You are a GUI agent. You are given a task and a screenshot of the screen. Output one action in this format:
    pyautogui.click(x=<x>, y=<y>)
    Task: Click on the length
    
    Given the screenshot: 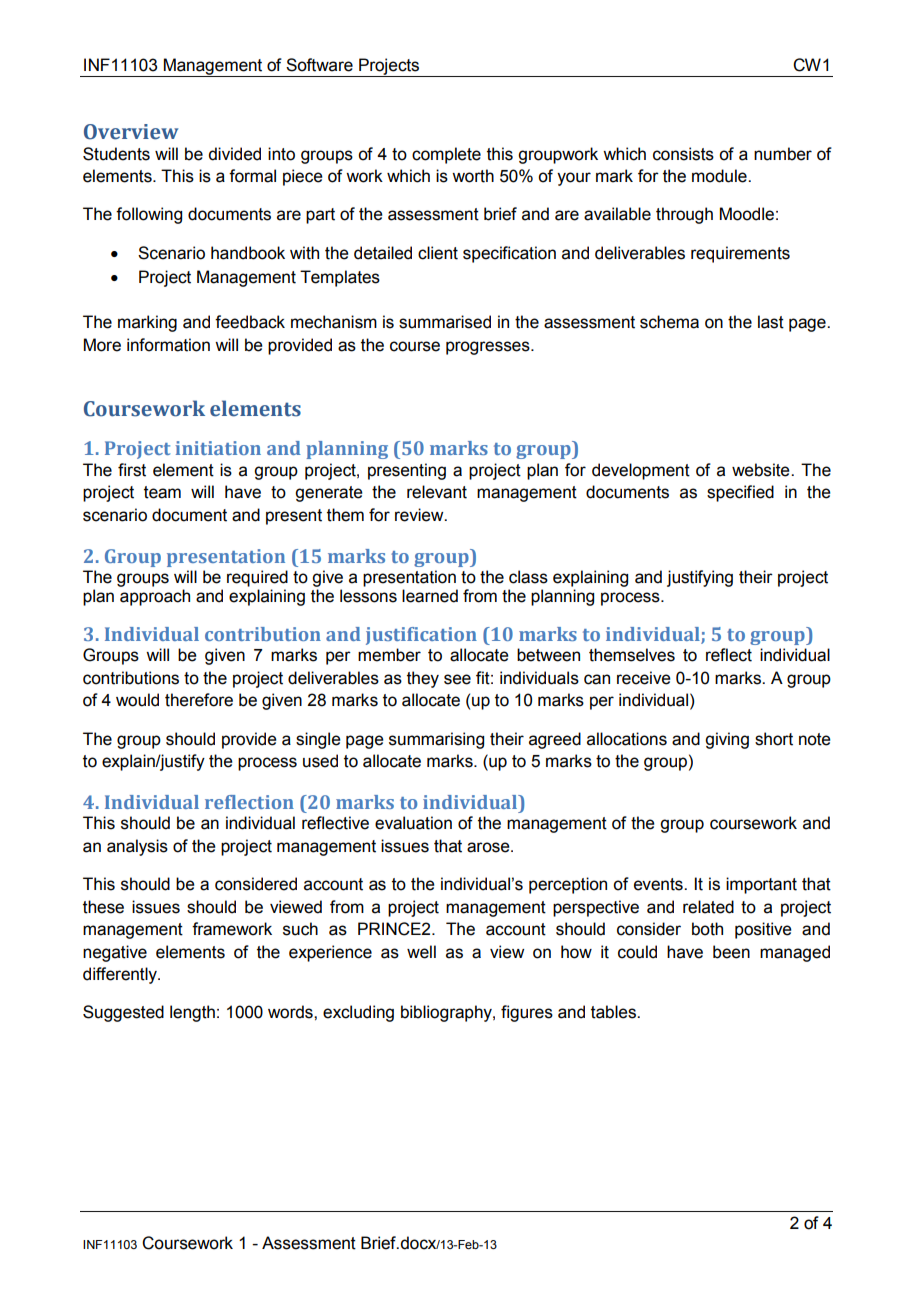 What is the action you would take?
    pyautogui.click(x=192, y=1013)
